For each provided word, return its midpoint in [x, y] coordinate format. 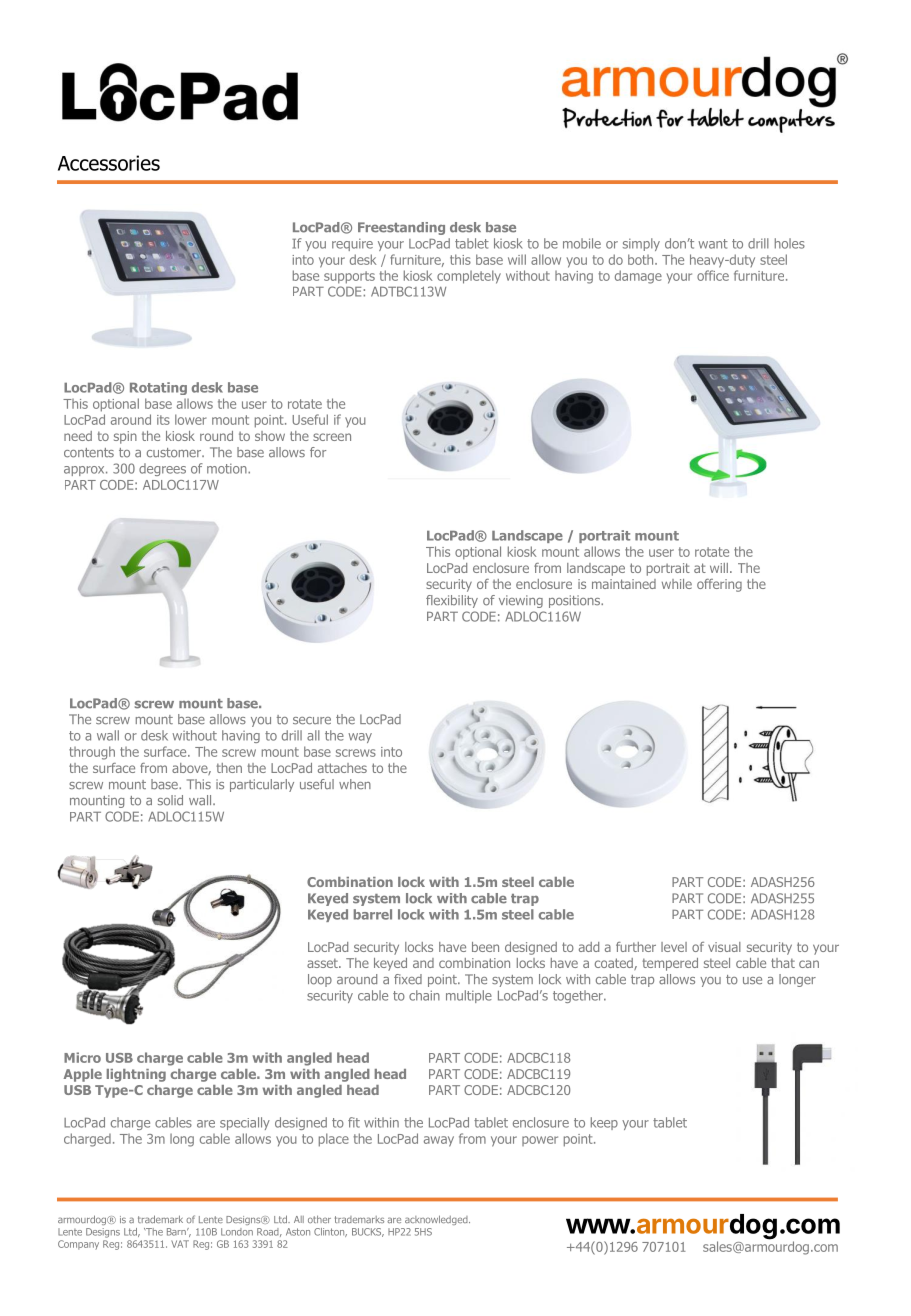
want [713, 244]
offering [719, 585]
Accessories [109, 163]
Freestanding [401, 228]
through [92, 753]
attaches [342, 768]
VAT [180, 1244]
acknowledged [437, 1220]
